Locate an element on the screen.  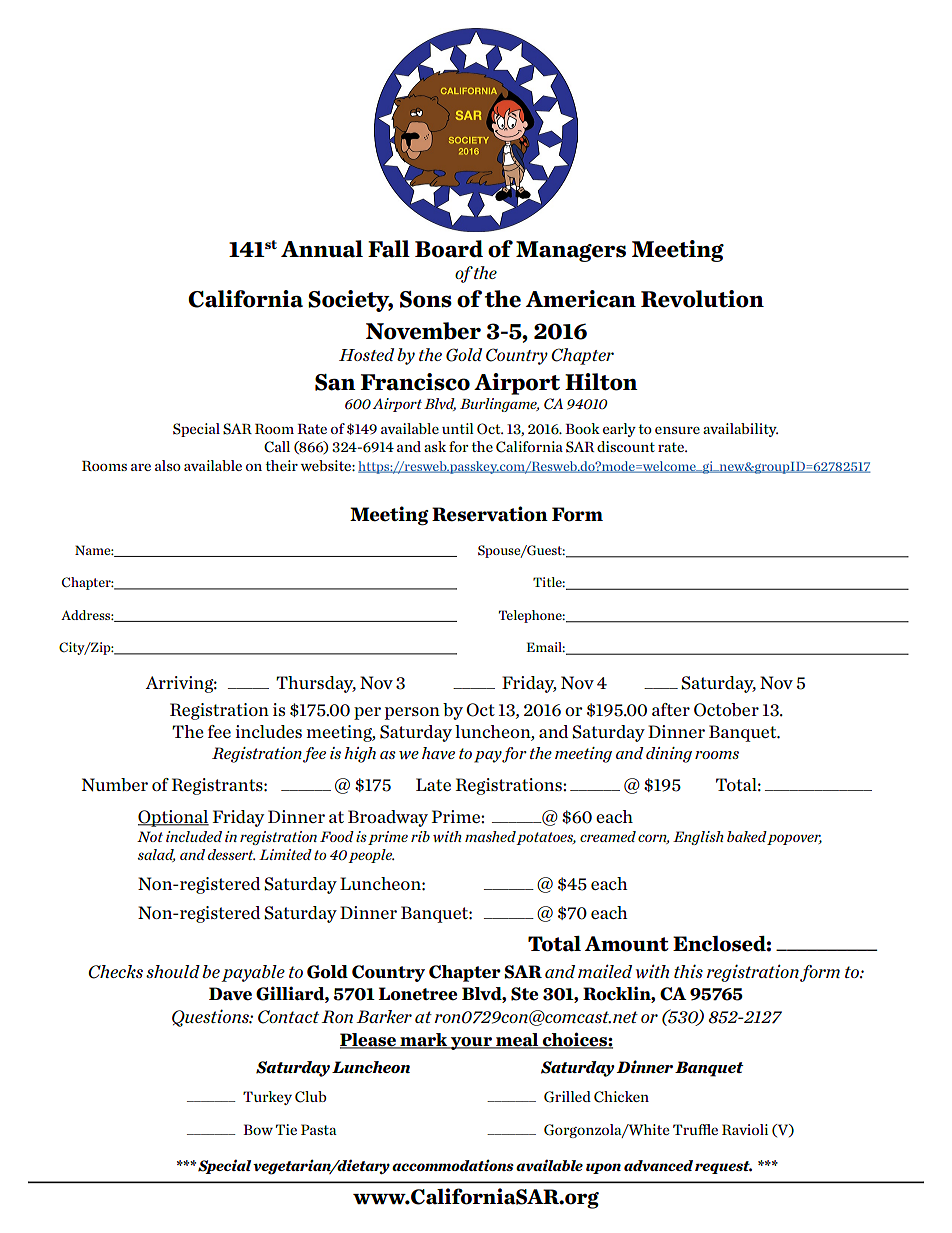
should is located at coordinates (173, 971).
